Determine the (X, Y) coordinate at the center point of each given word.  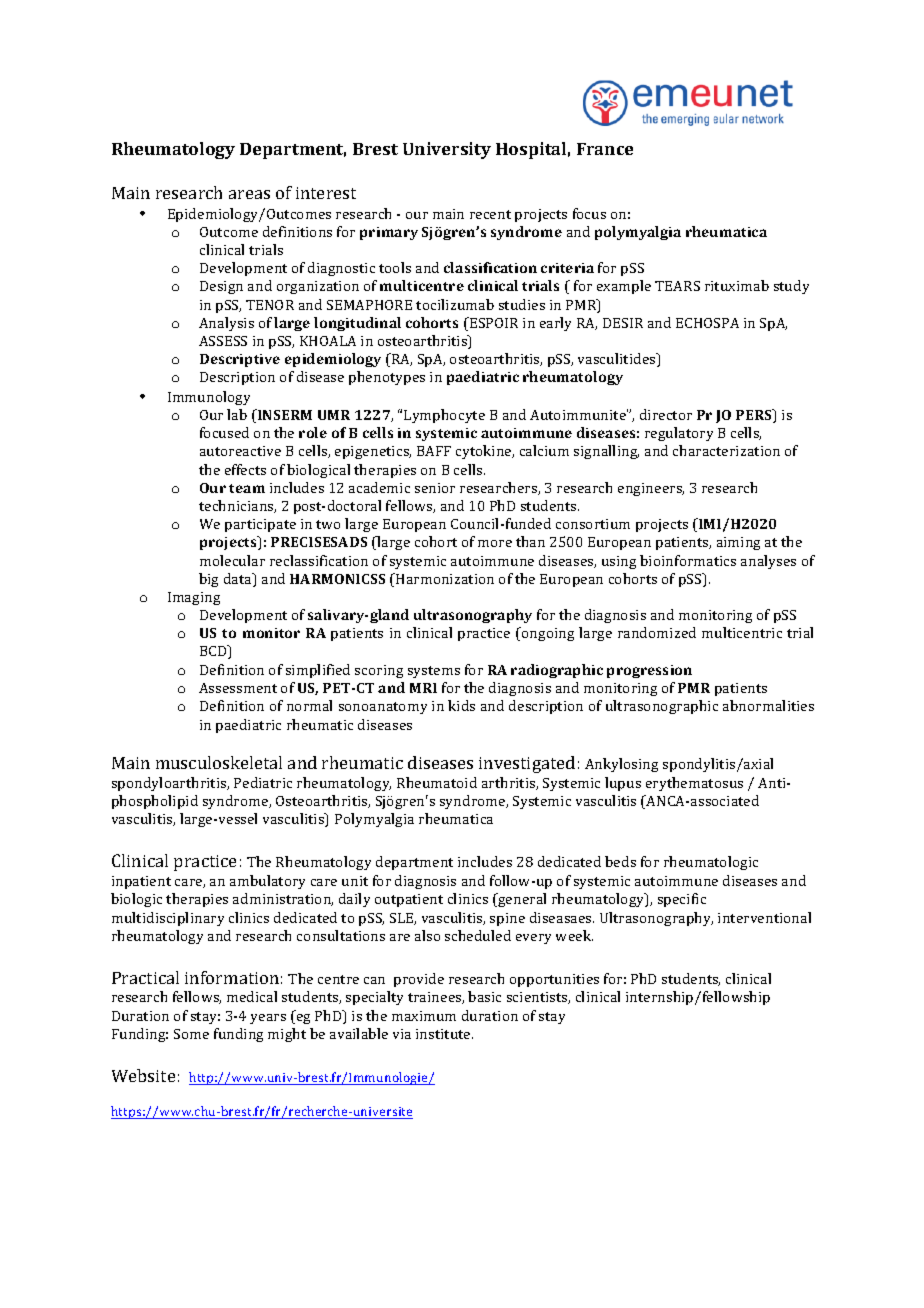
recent (490, 214)
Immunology (209, 398)
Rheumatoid (437, 782)
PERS (755, 416)
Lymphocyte (444, 416)
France (605, 149)
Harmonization (444, 578)
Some (191, 1034)
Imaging (194, 598)
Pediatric (263, 782)
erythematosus (694, 784)
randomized (657, 632)
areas (249, 194)
